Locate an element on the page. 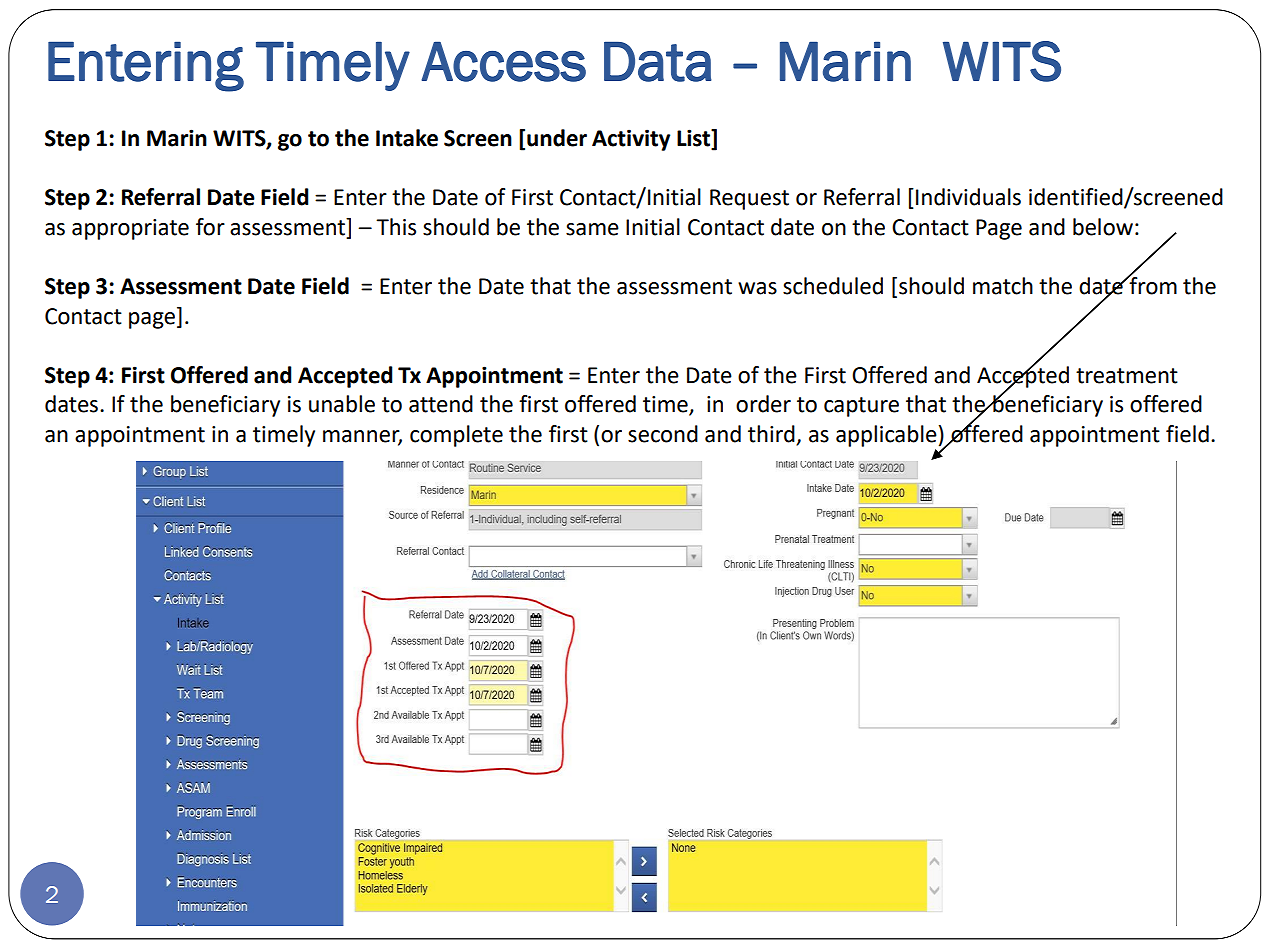  unable is located at coordinates (342, 404).
